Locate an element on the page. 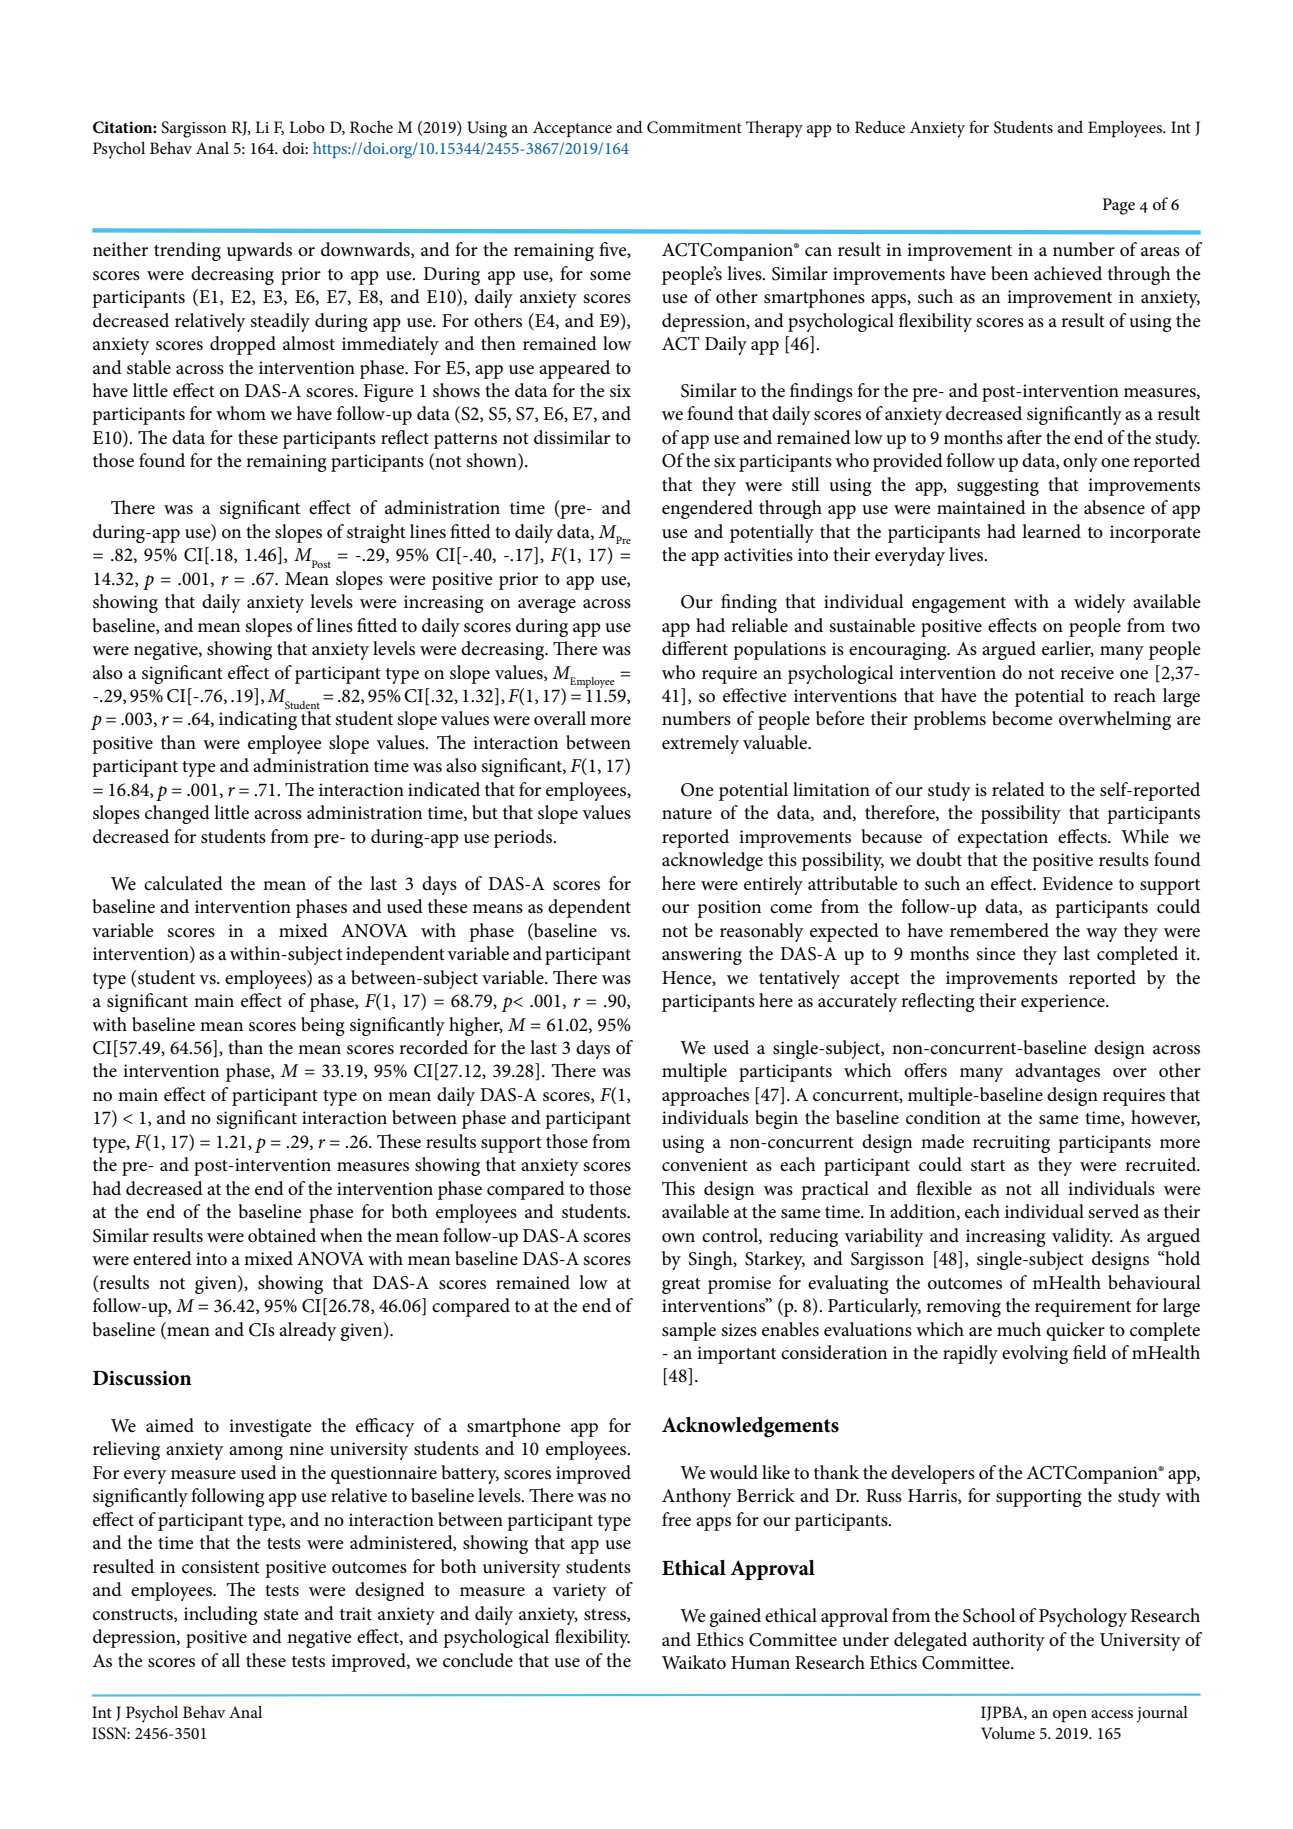 The height and width of the image is (1829, 1293). Lobo is located at coordinates (307, 127).
